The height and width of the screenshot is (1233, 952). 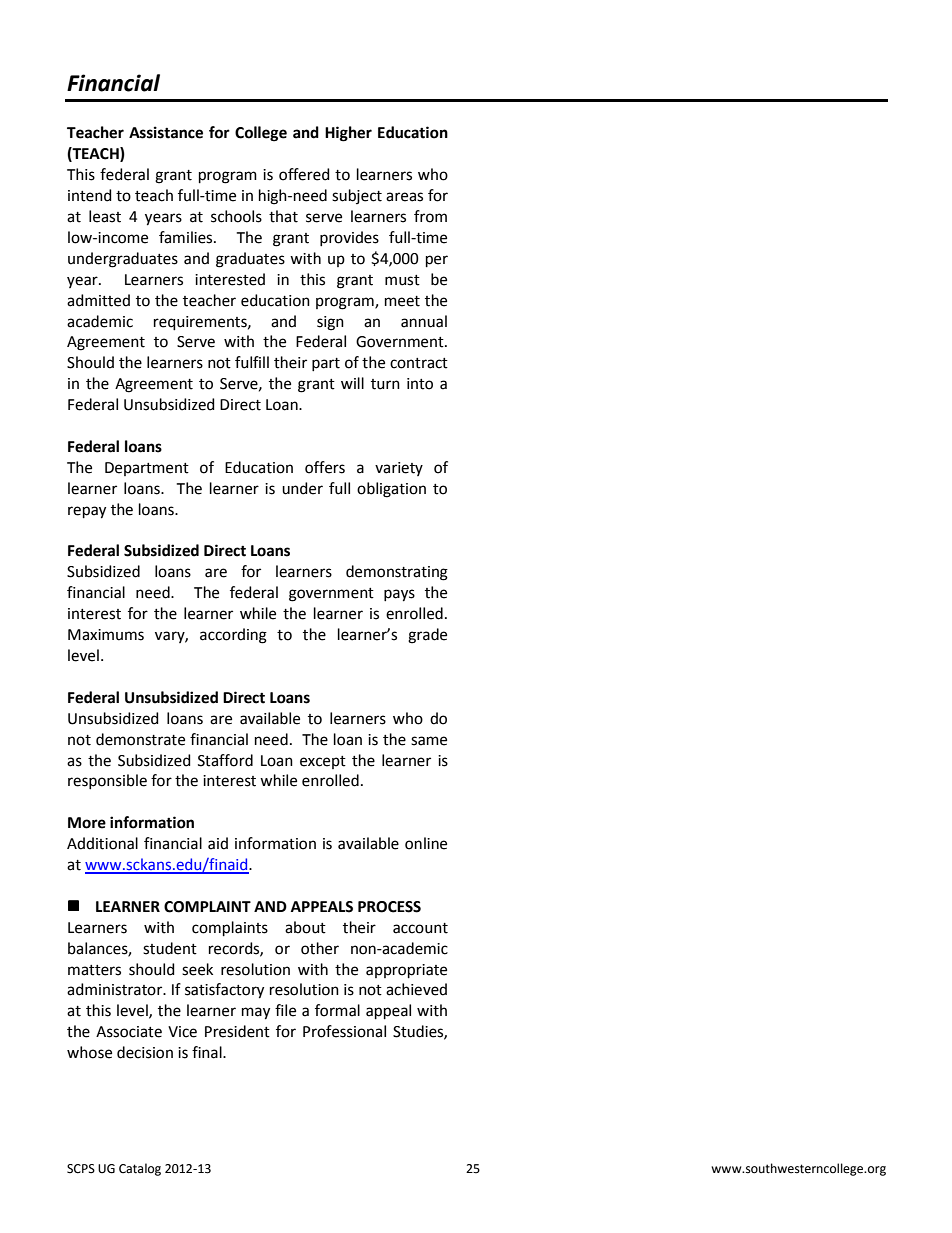 I want to click on Assistance, so click(x=166, y=132).
